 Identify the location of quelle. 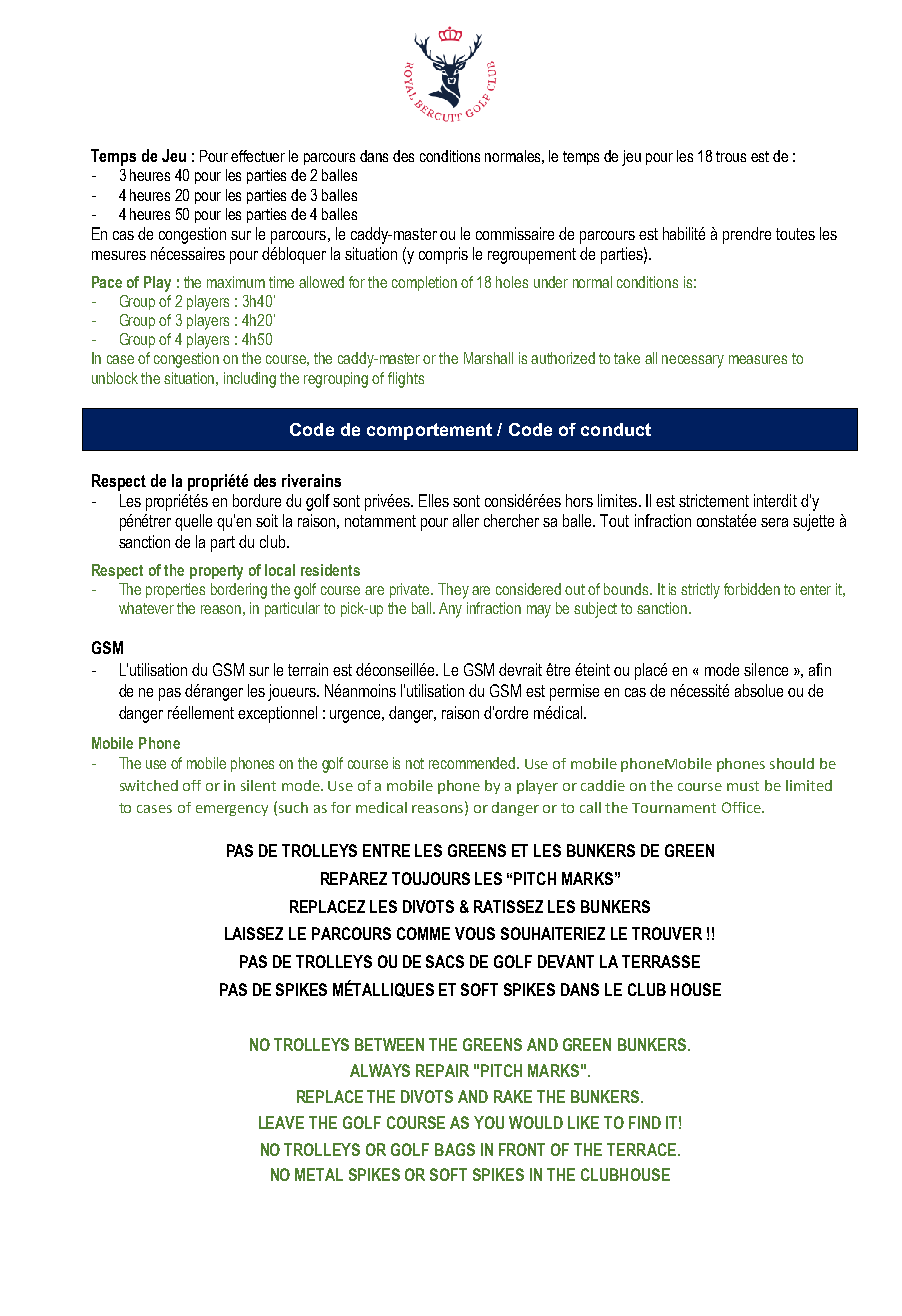
(193, 522).
